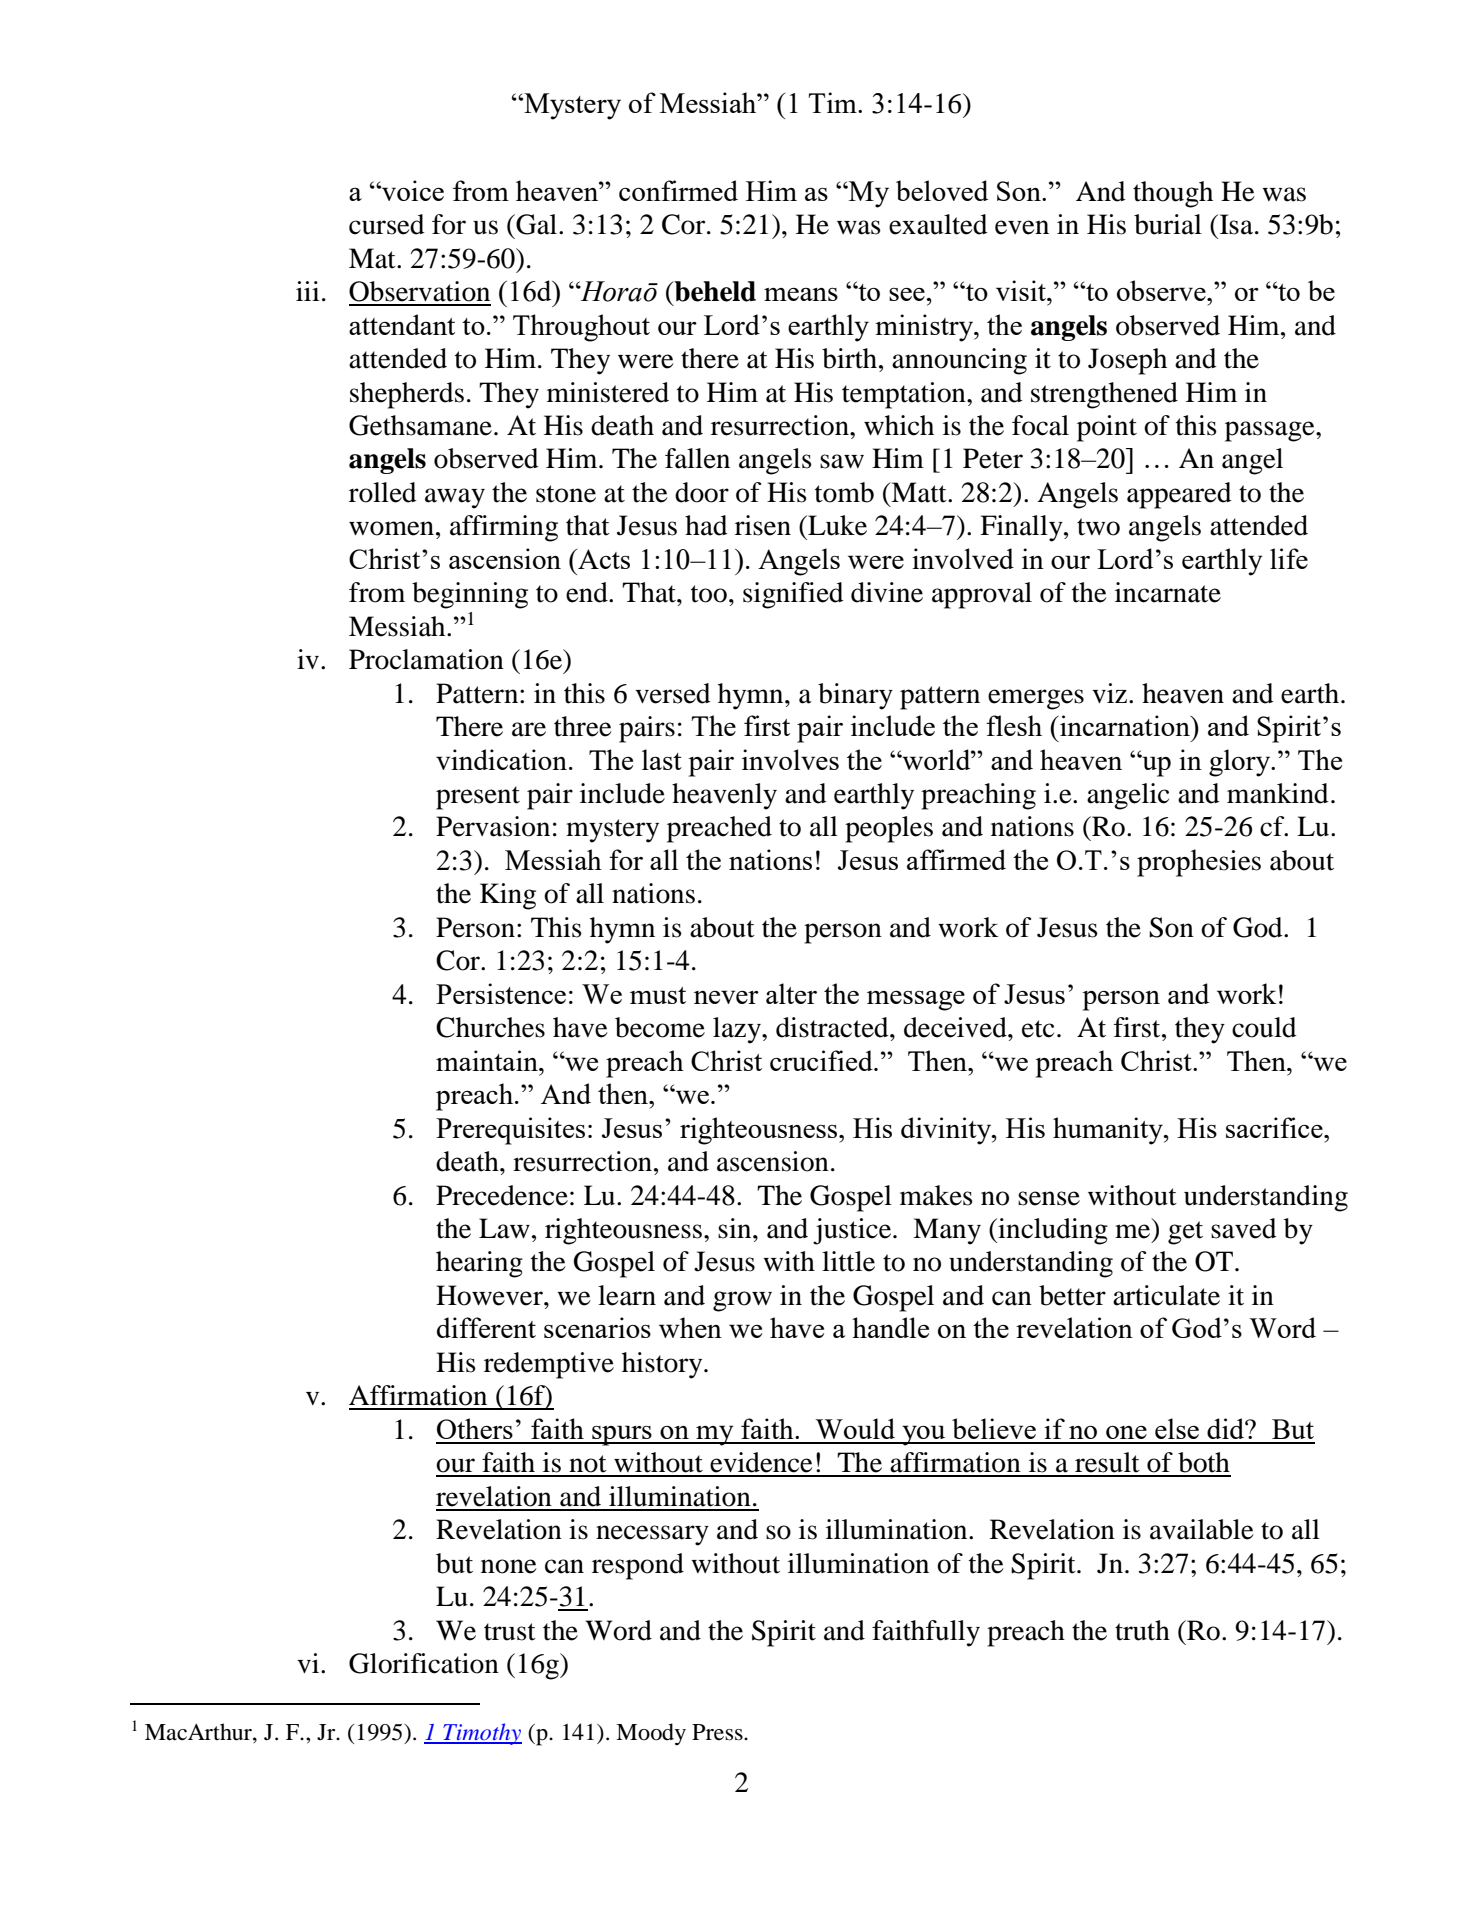 This image has height=1920, width=1483. What do you see at coordinates (387, 224) in the image?
I see `cursed` at bounding box center [387, 224].
